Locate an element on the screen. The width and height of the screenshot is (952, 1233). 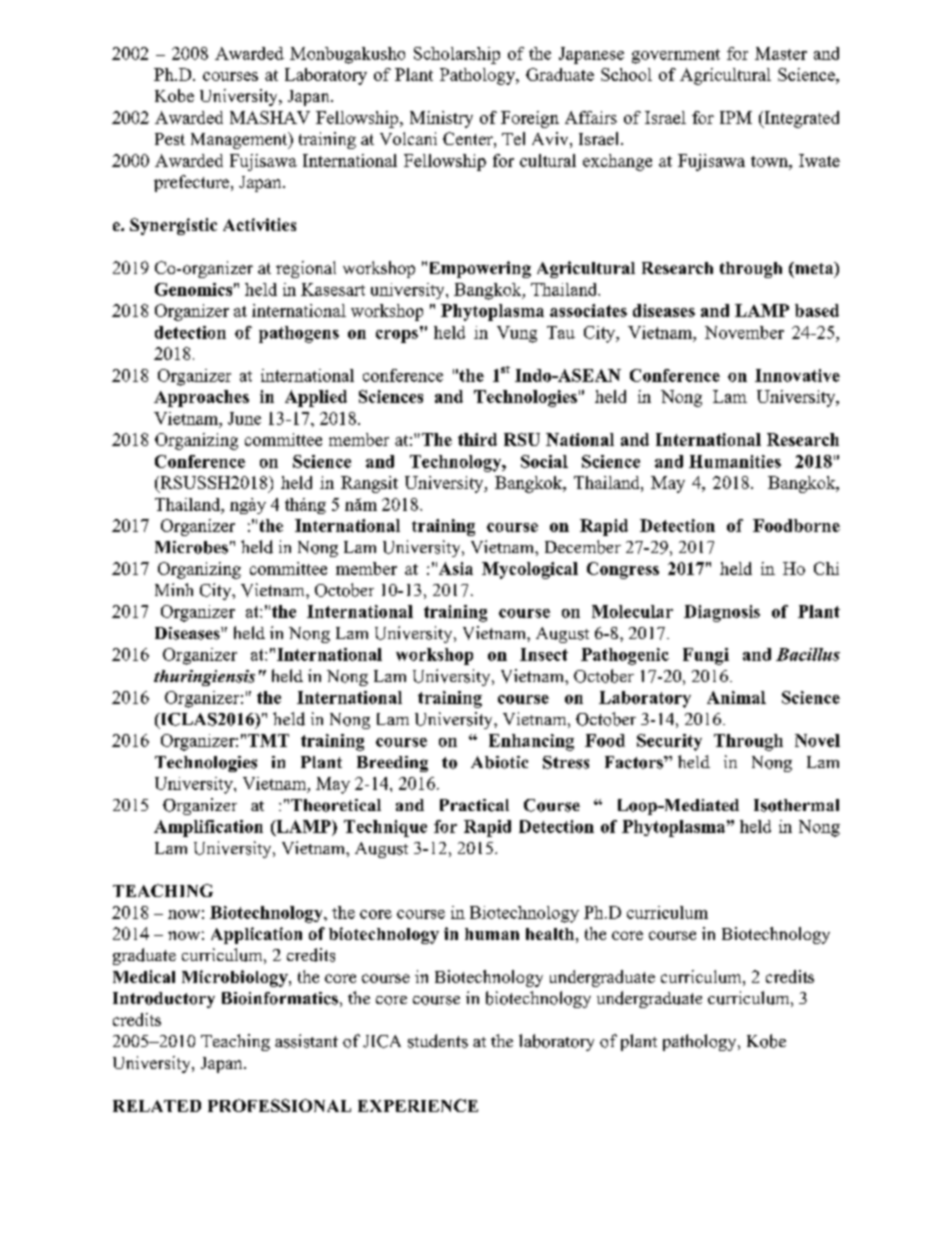
IPM is located at coordinates (736, 117).
